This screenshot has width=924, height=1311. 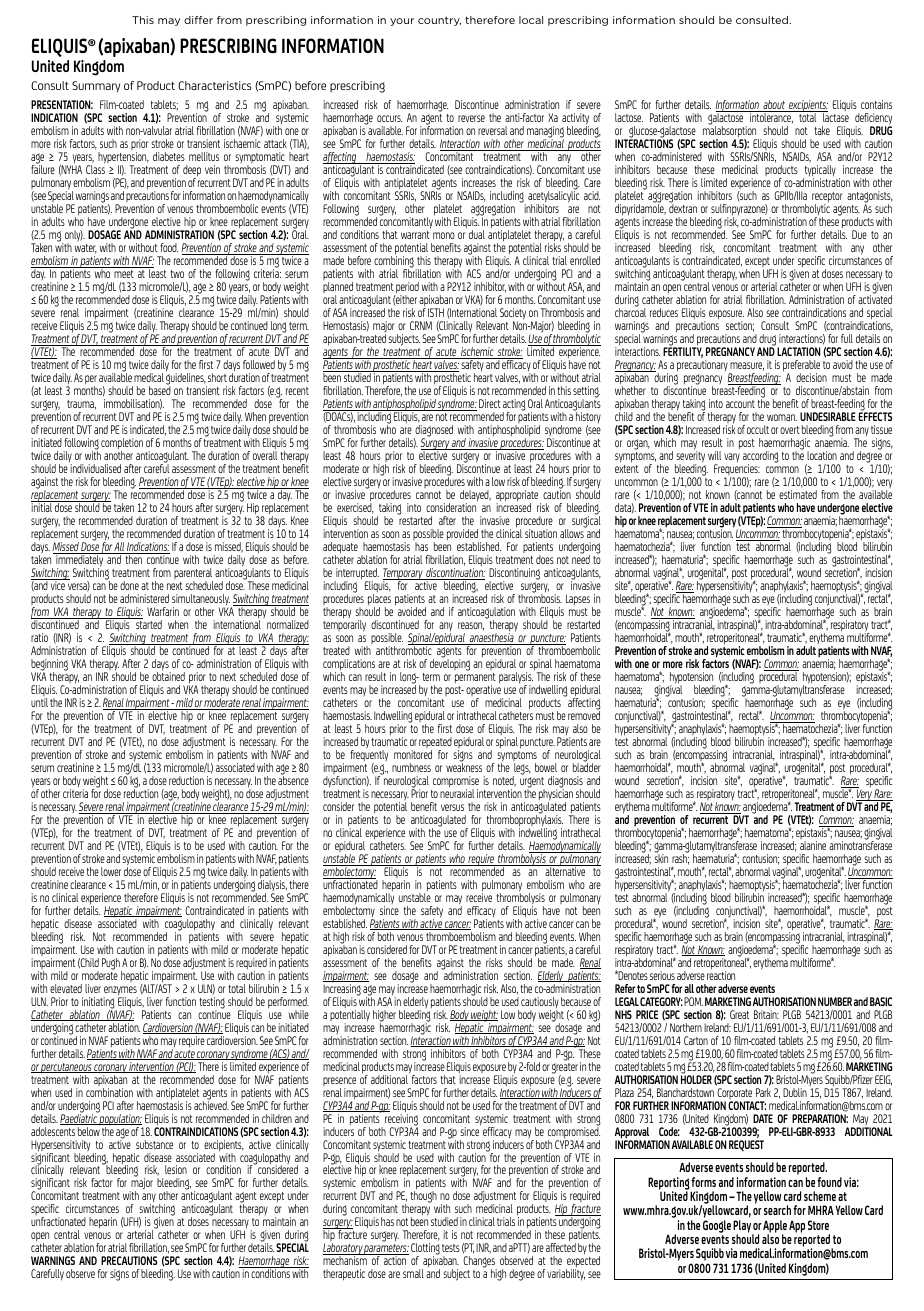 What do you see at coordinates (413, 1273) in the screenshot?
I see `small` at bounding box center [413, 1273].
